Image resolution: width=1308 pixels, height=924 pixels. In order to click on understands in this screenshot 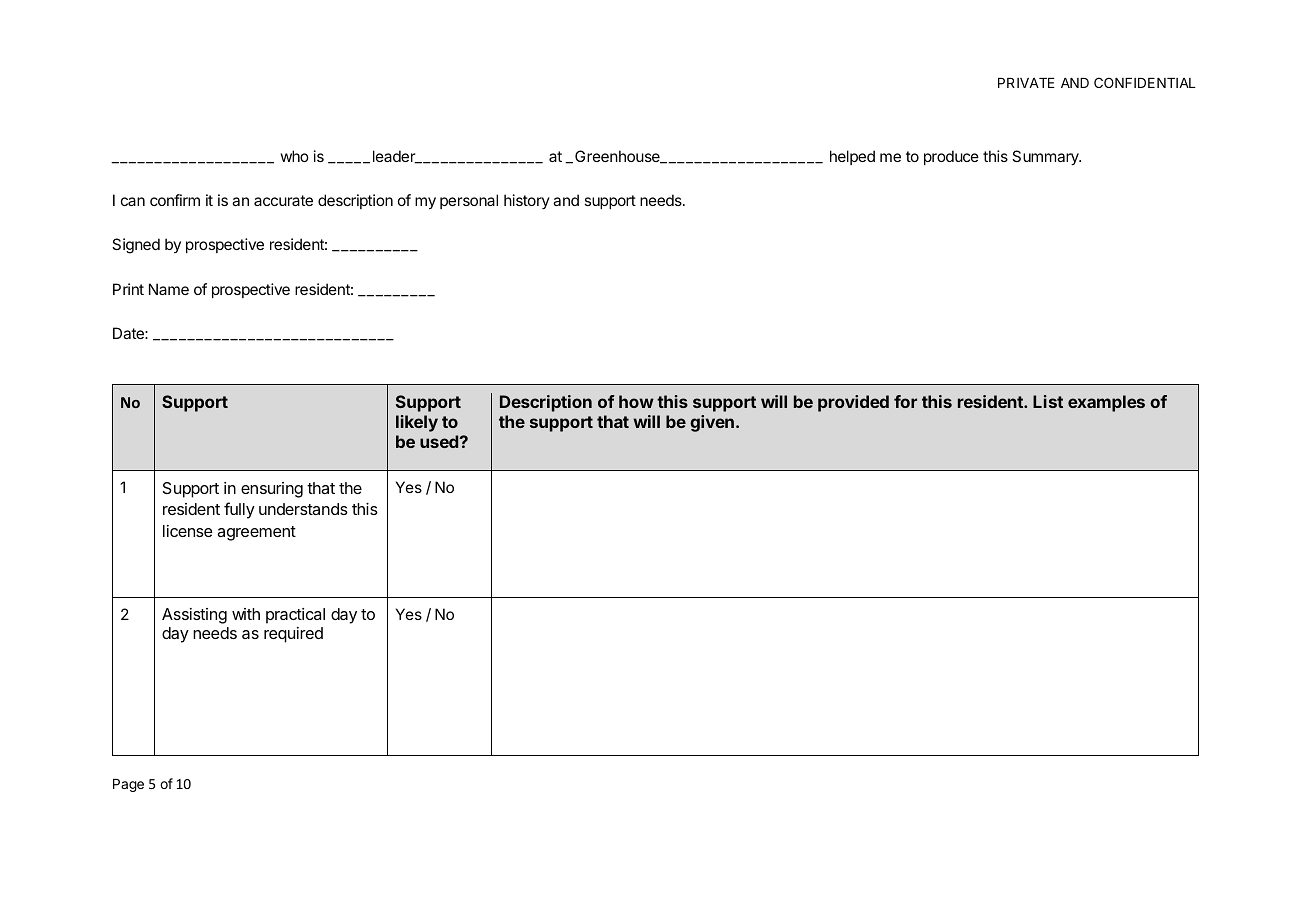, I will do `click(303, 509)`.
